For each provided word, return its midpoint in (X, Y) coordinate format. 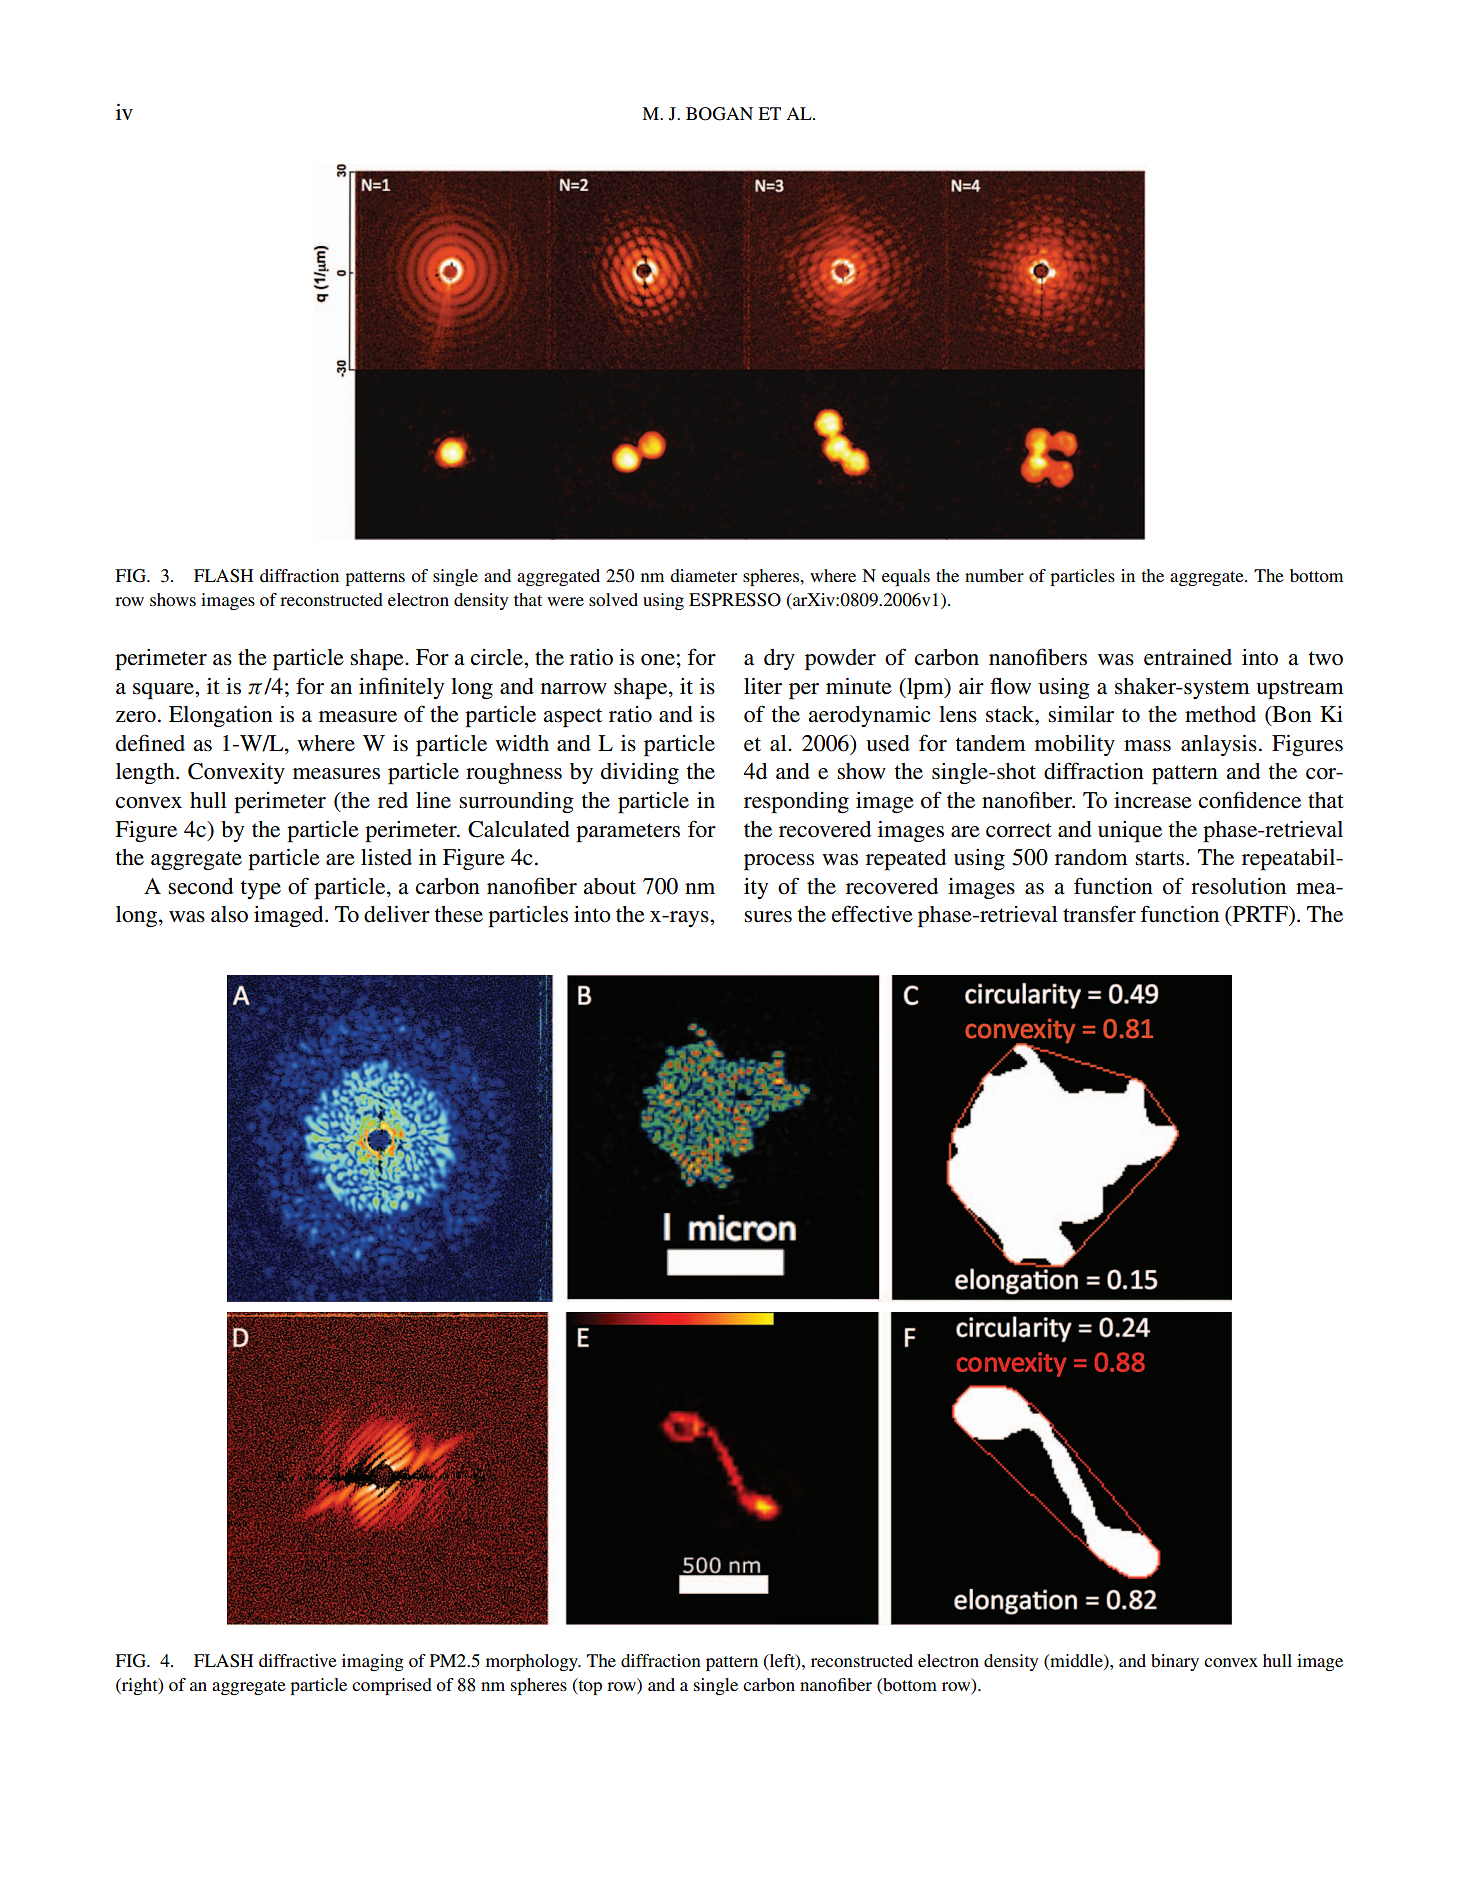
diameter (703, 575)
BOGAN (719, 114)
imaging (373, 1662)
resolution (1238, 886)
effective (872, 914)
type (261, 890)
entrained (1188, 657)
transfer (1099, 914)
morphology (533, 1662)
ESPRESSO (735, 600)
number (994, 575)
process (779, 862)
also (229, 914)
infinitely (401, 688)
